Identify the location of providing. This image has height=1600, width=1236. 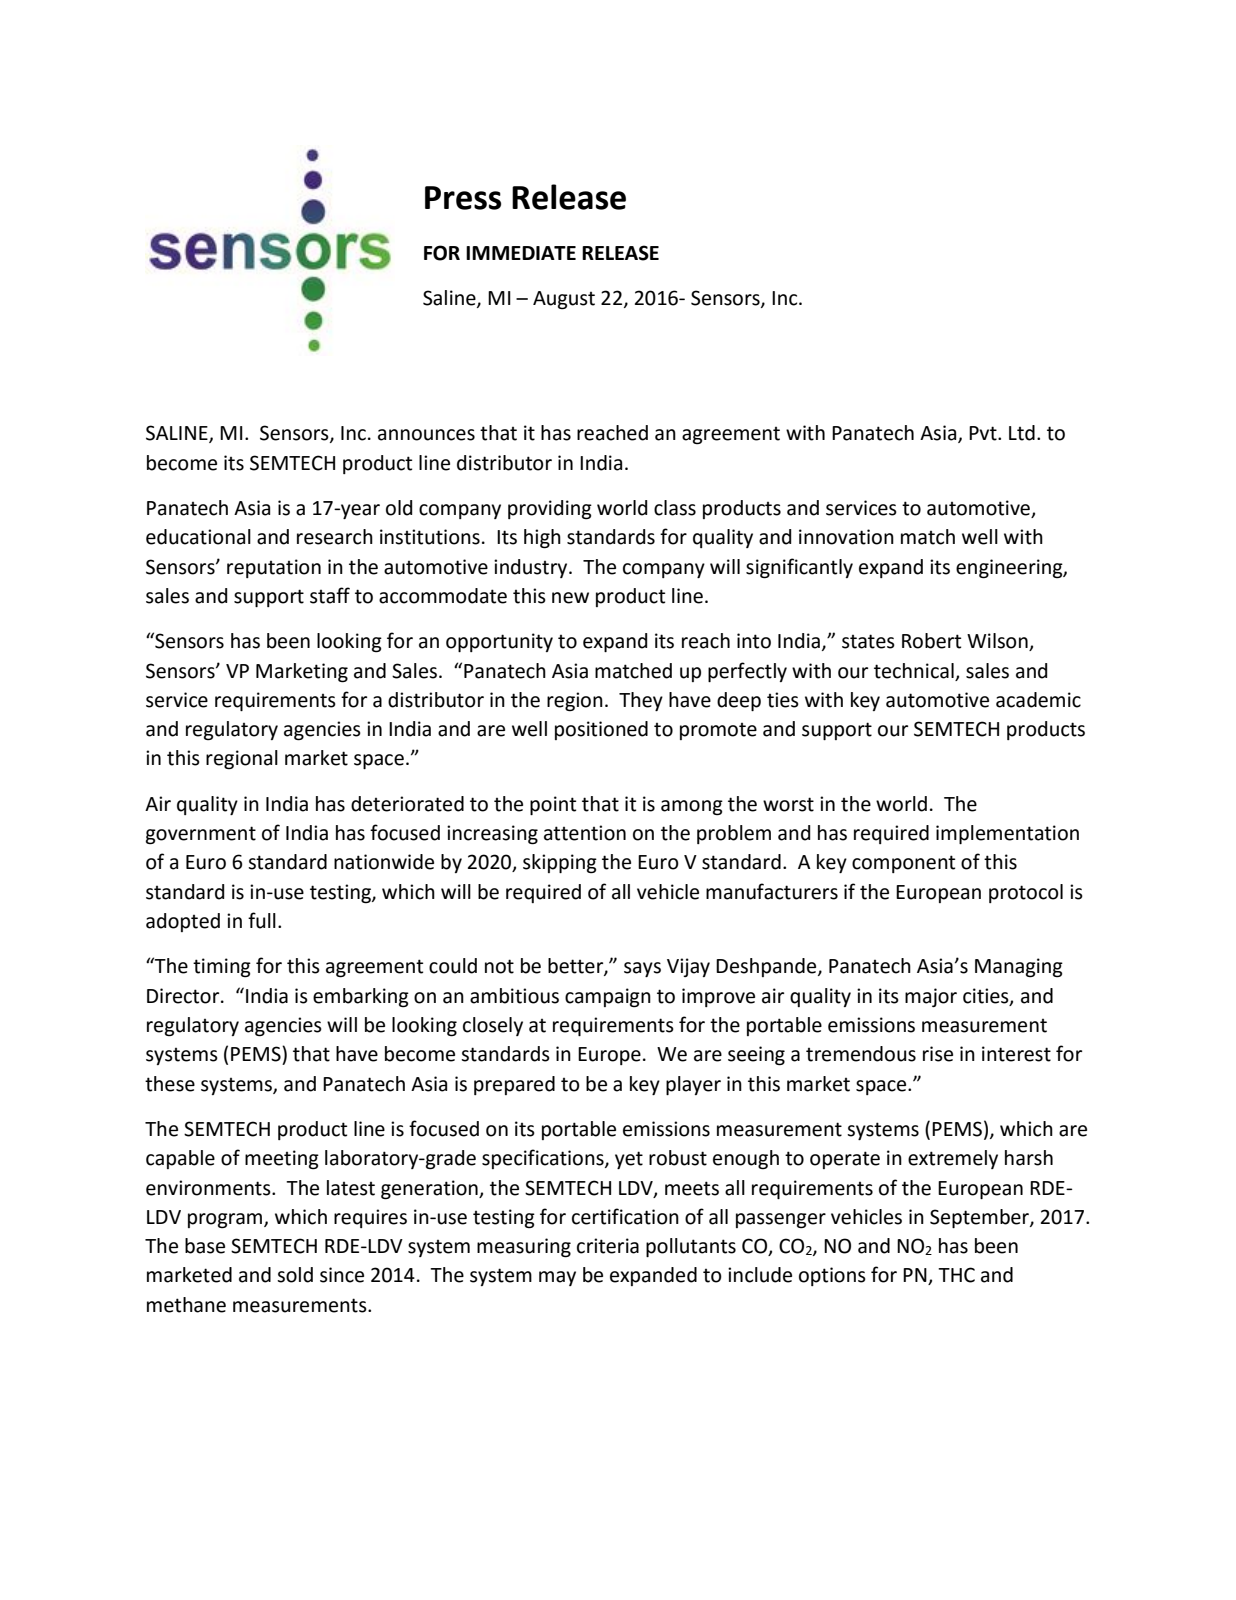
(550, 510).
